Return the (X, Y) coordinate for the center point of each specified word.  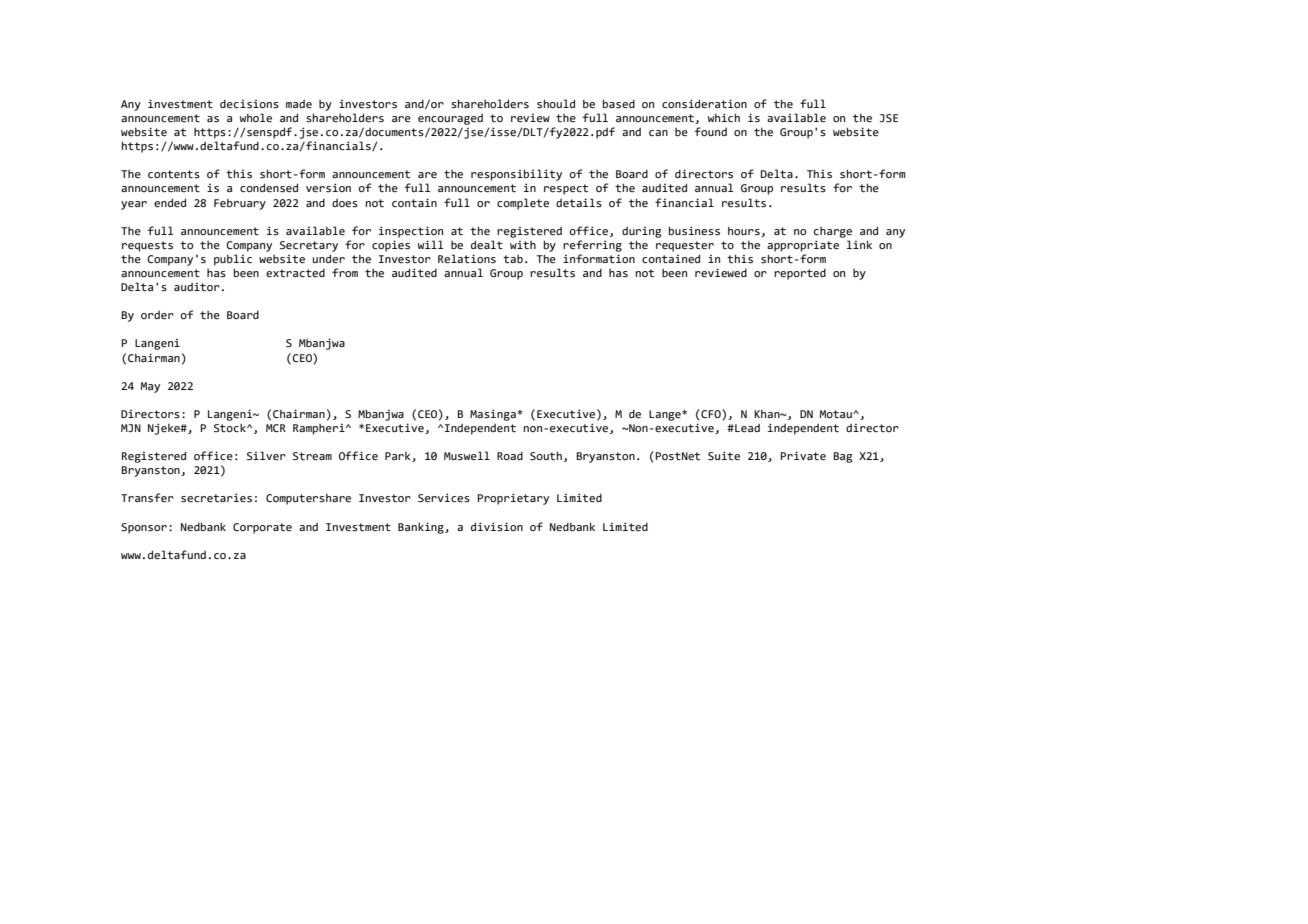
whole (256, 117)
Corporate (262, 528)
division (497, 527)
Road (510, 456)
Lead (746, 428)
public (233, 260)
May (150, 387)
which (724, 117)
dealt (487, 244)
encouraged (450, 119)
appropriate (803, 246)
